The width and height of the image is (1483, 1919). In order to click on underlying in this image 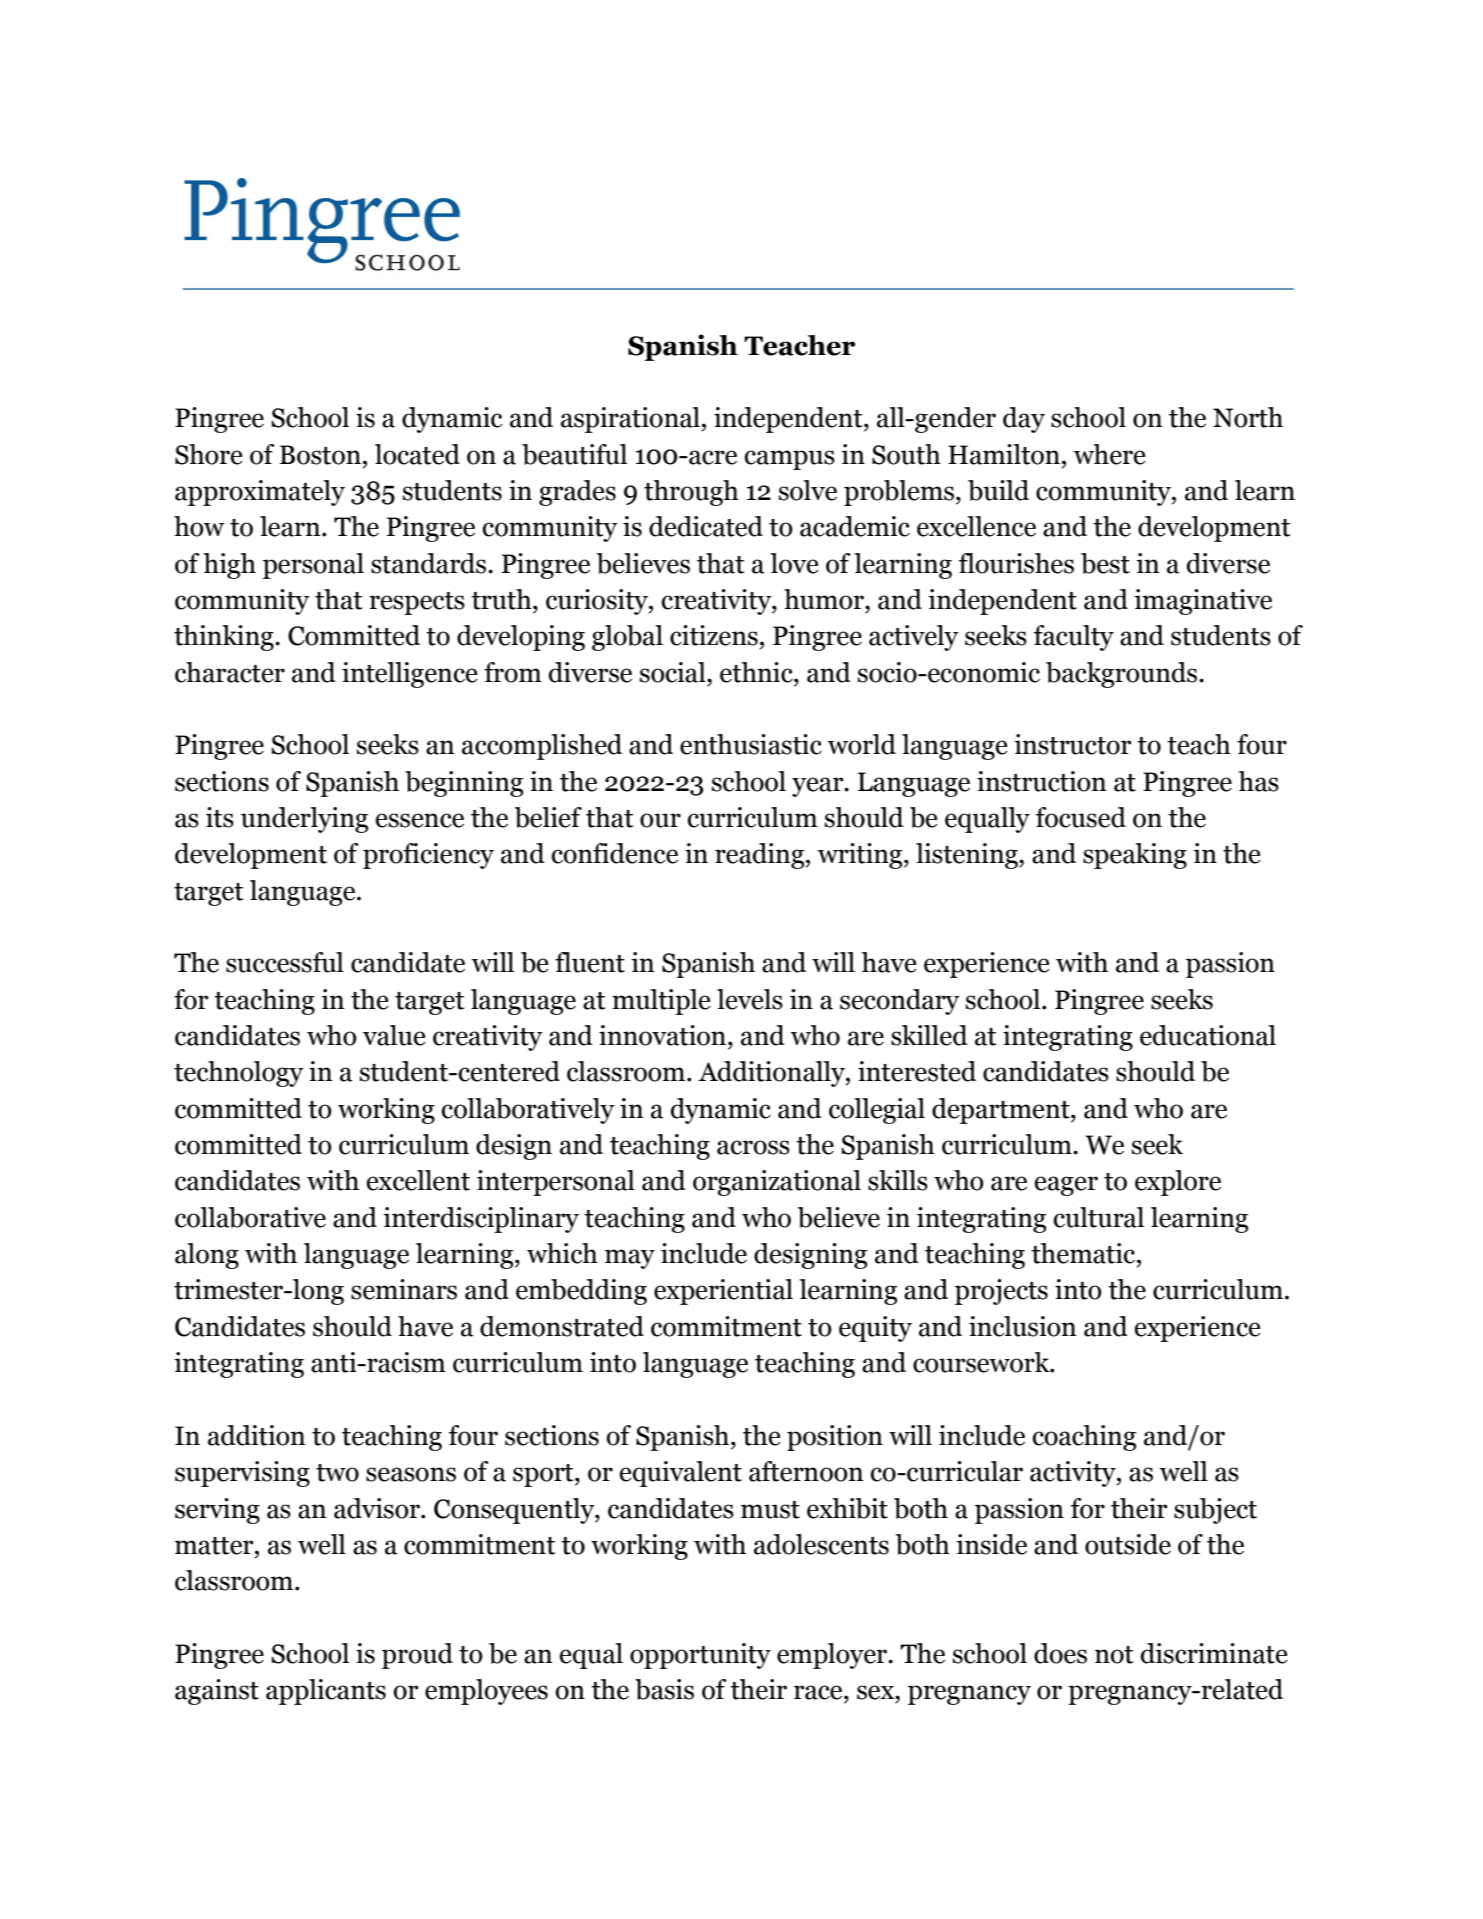, I will do `click(304, 820)`.
